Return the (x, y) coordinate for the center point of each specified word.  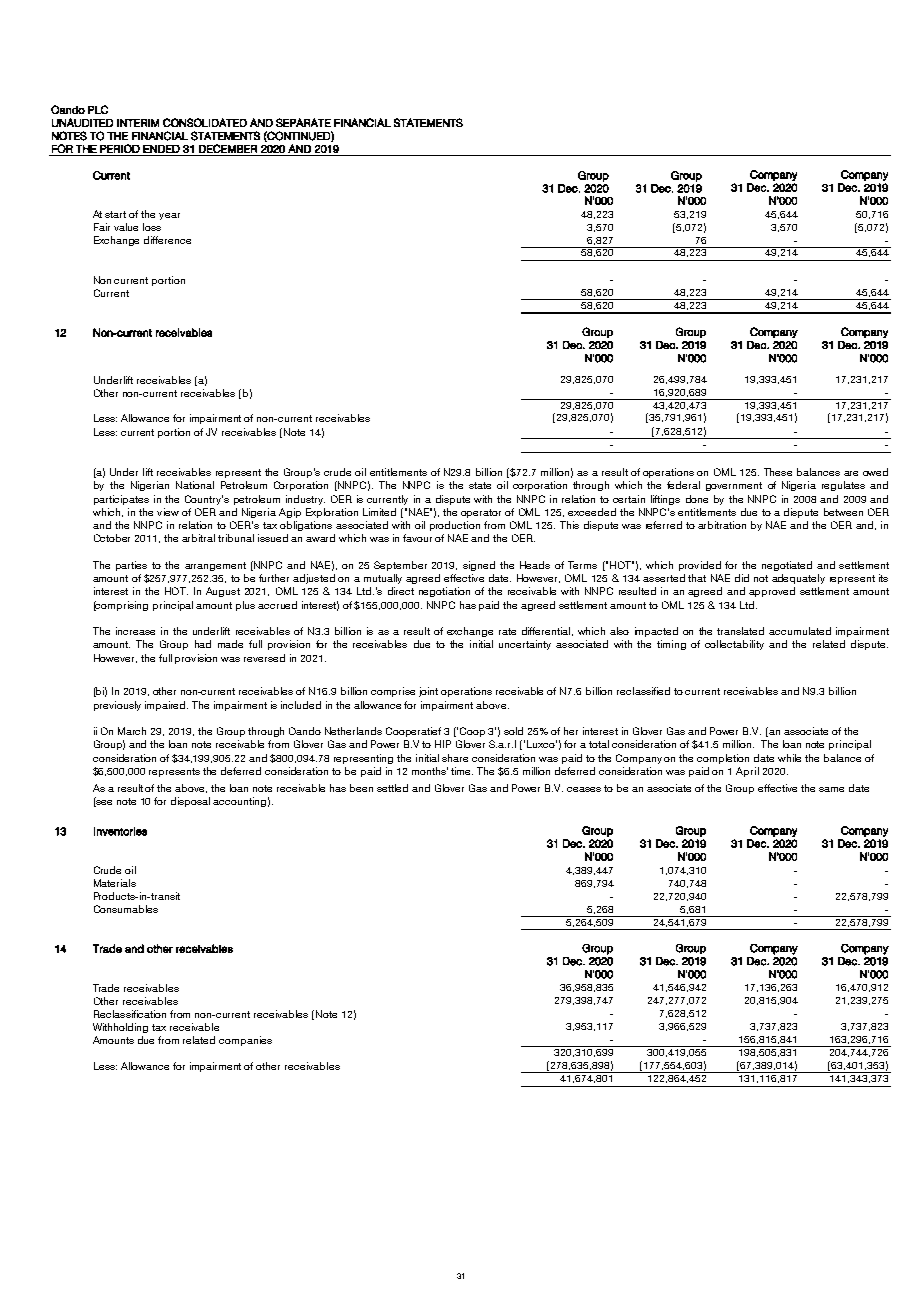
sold (513, 731)
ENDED (161, 149)
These (778, 472)
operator (481, 513)
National (195, 485)
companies (245, 1041)
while (789, 758)
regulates (843, 486)
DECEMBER (228, 148)
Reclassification (130, 1014)
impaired (166, 706)
